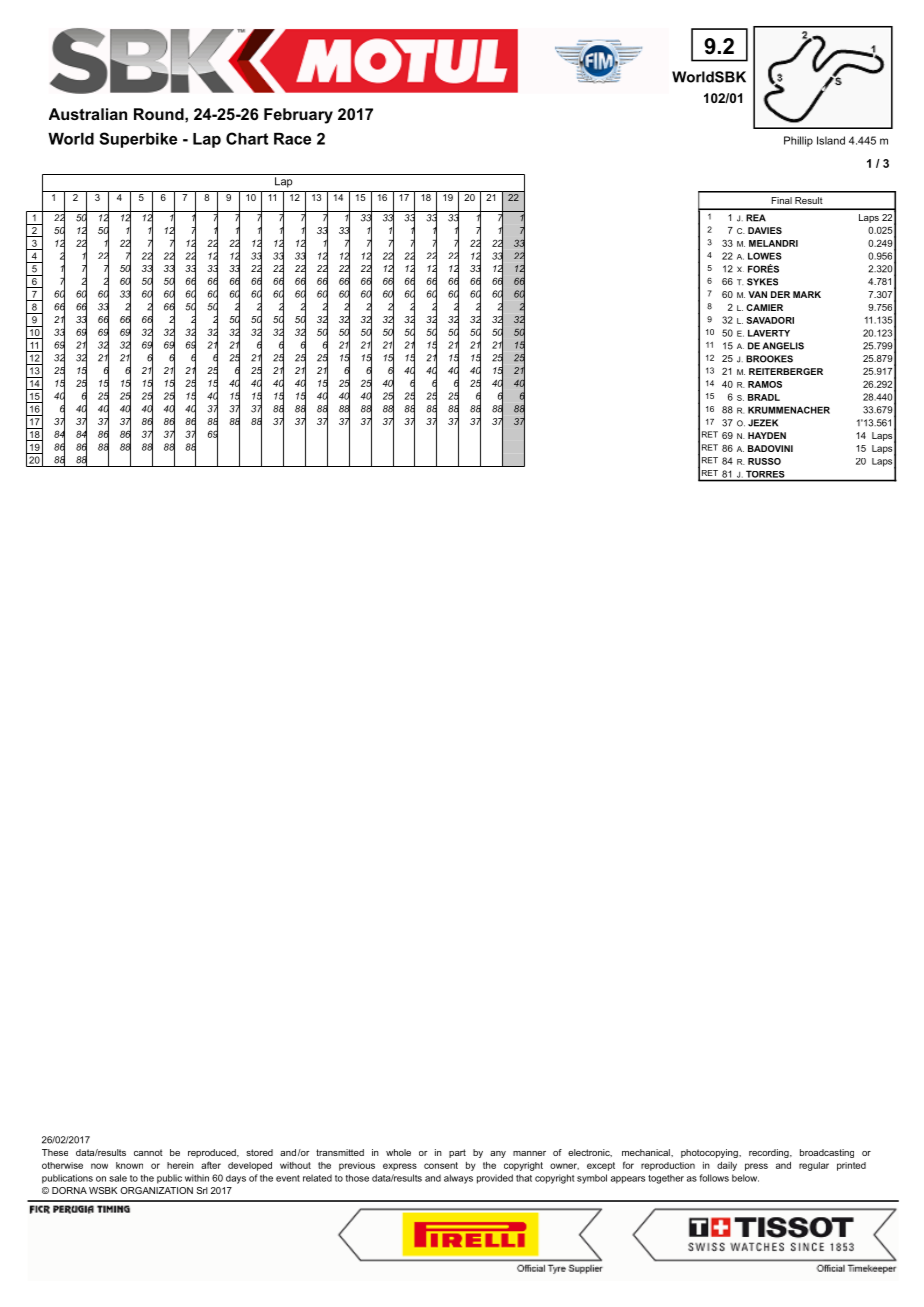 The width and height of the image is (924, 1307). What do you see at coordinates (798, 141) in the image?
I see `Phillip` at bounding box center [798, 141].
